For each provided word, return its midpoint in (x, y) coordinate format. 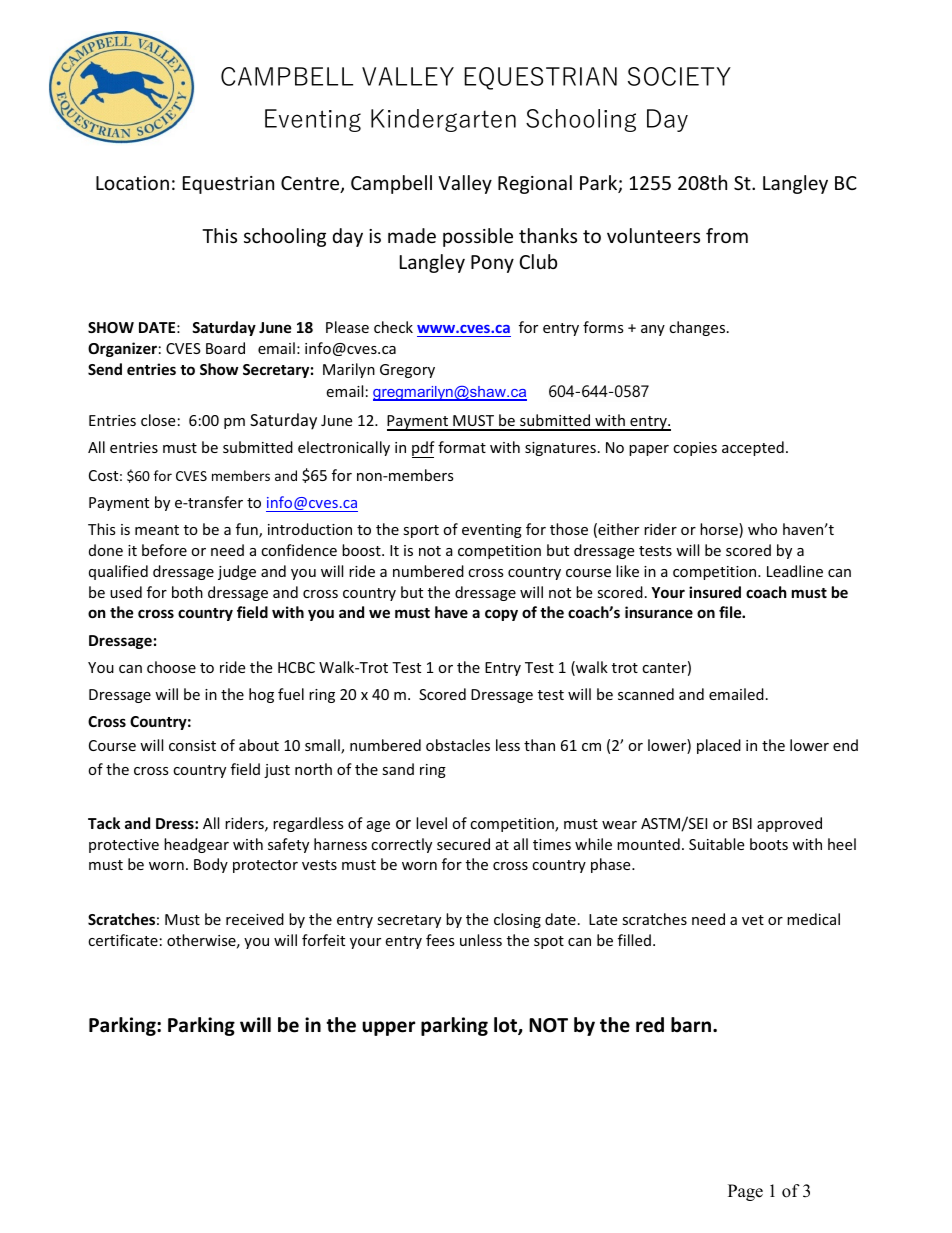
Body (211, 865)
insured (715, 592)
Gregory (407, 371)
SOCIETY (679, 76)
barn (692, 1025)
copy (501, 615)
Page (745, 1192)
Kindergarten (443, 120)
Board (225, 348)
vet (753, 920)
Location (132, 183)
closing (517, 920)
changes (698, 328)
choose (171, 667)
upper (388, 1028)
